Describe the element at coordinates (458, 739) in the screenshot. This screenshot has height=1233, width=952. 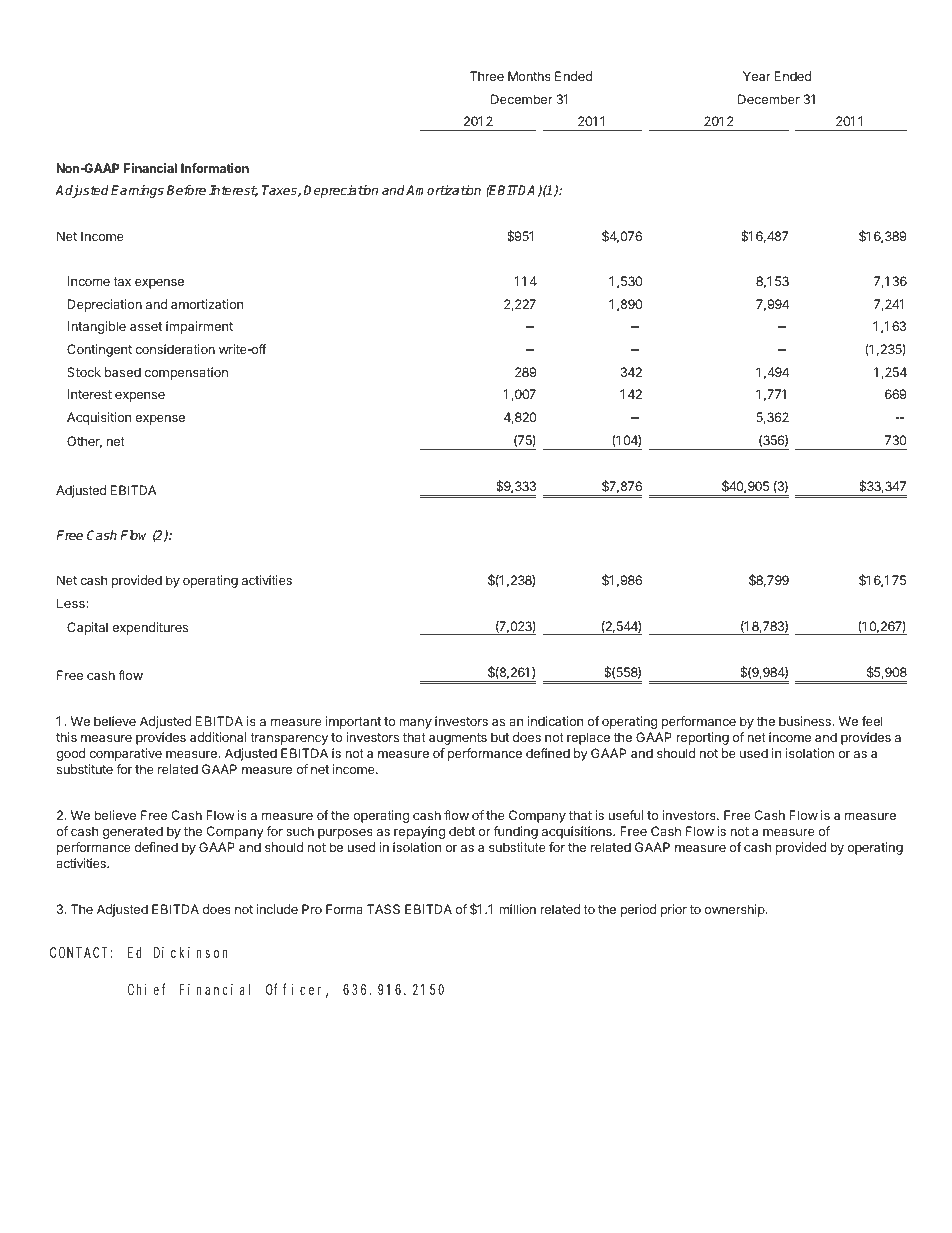
I see `augments` at that location.
